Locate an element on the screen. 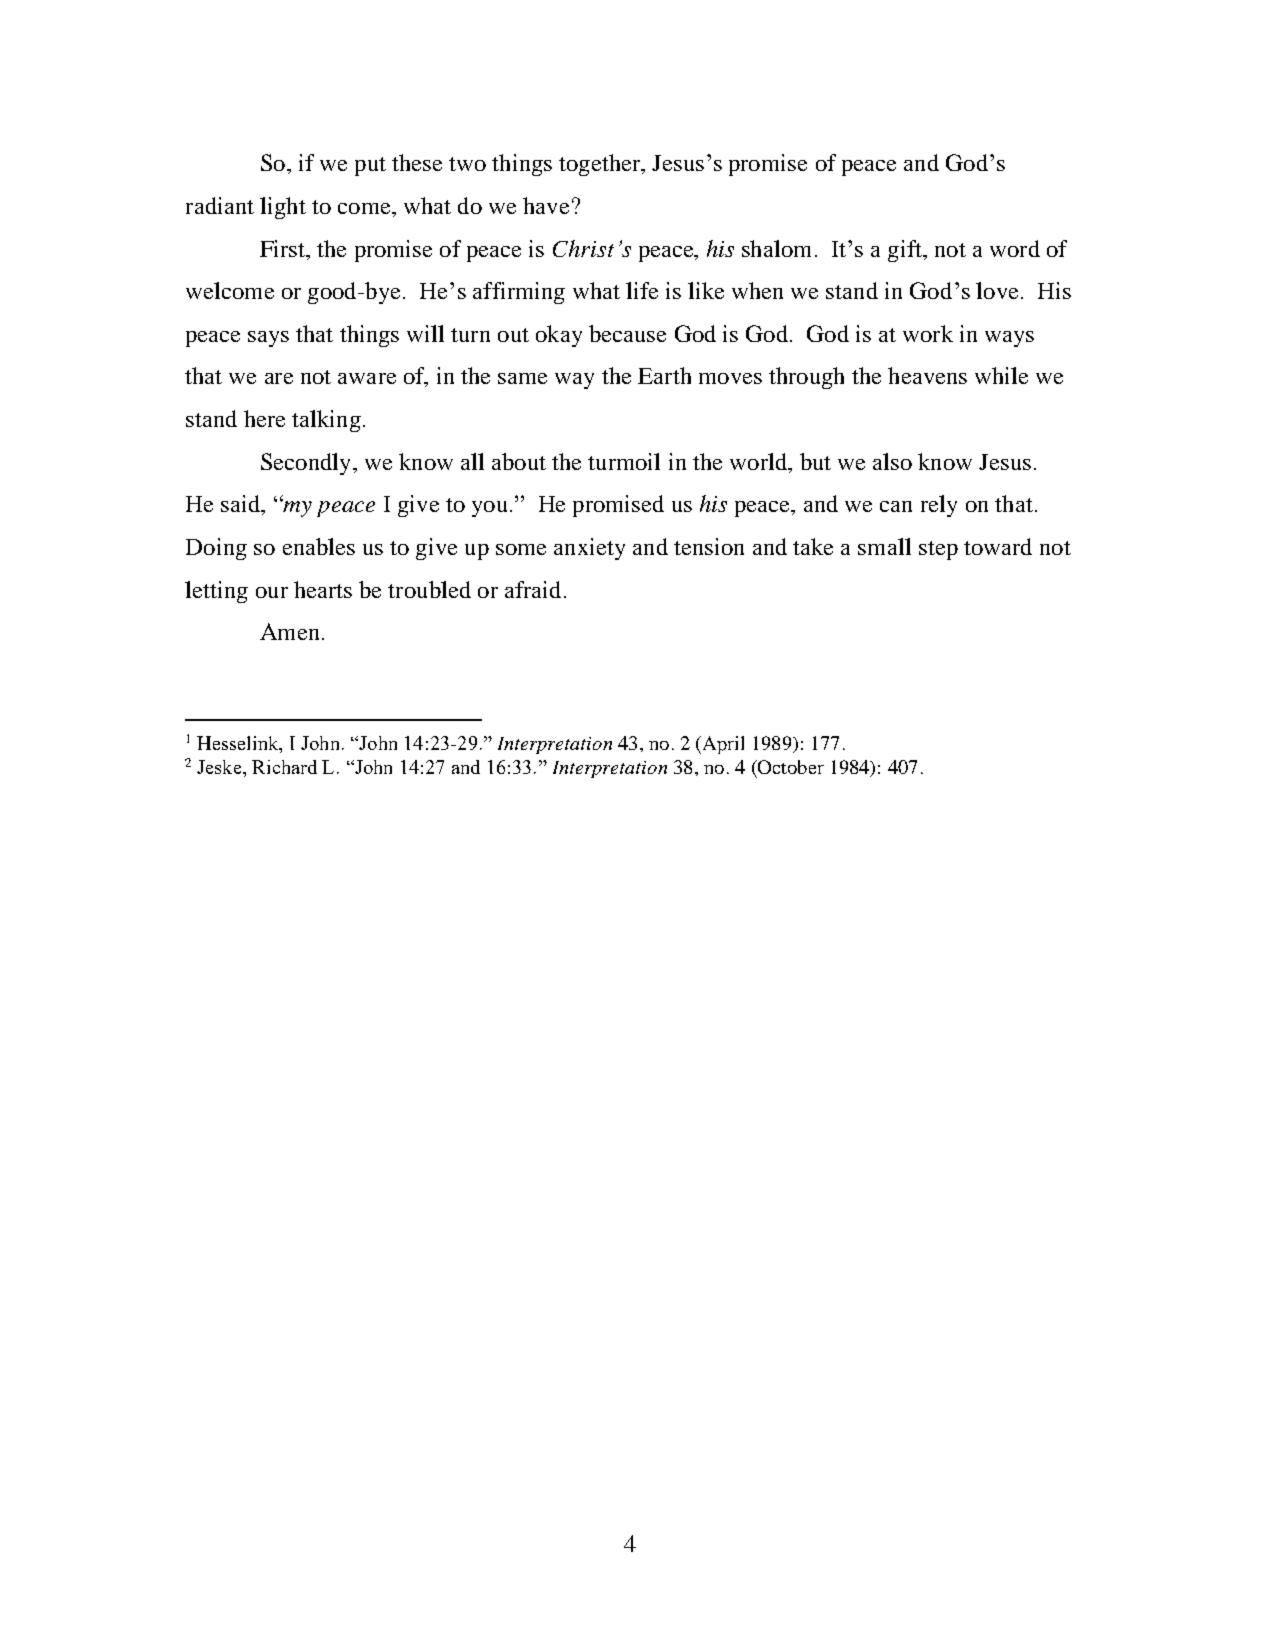 Image resolution: width=1261 pixels, height=1631 pixels. step is located at coordinates (938, 550).
